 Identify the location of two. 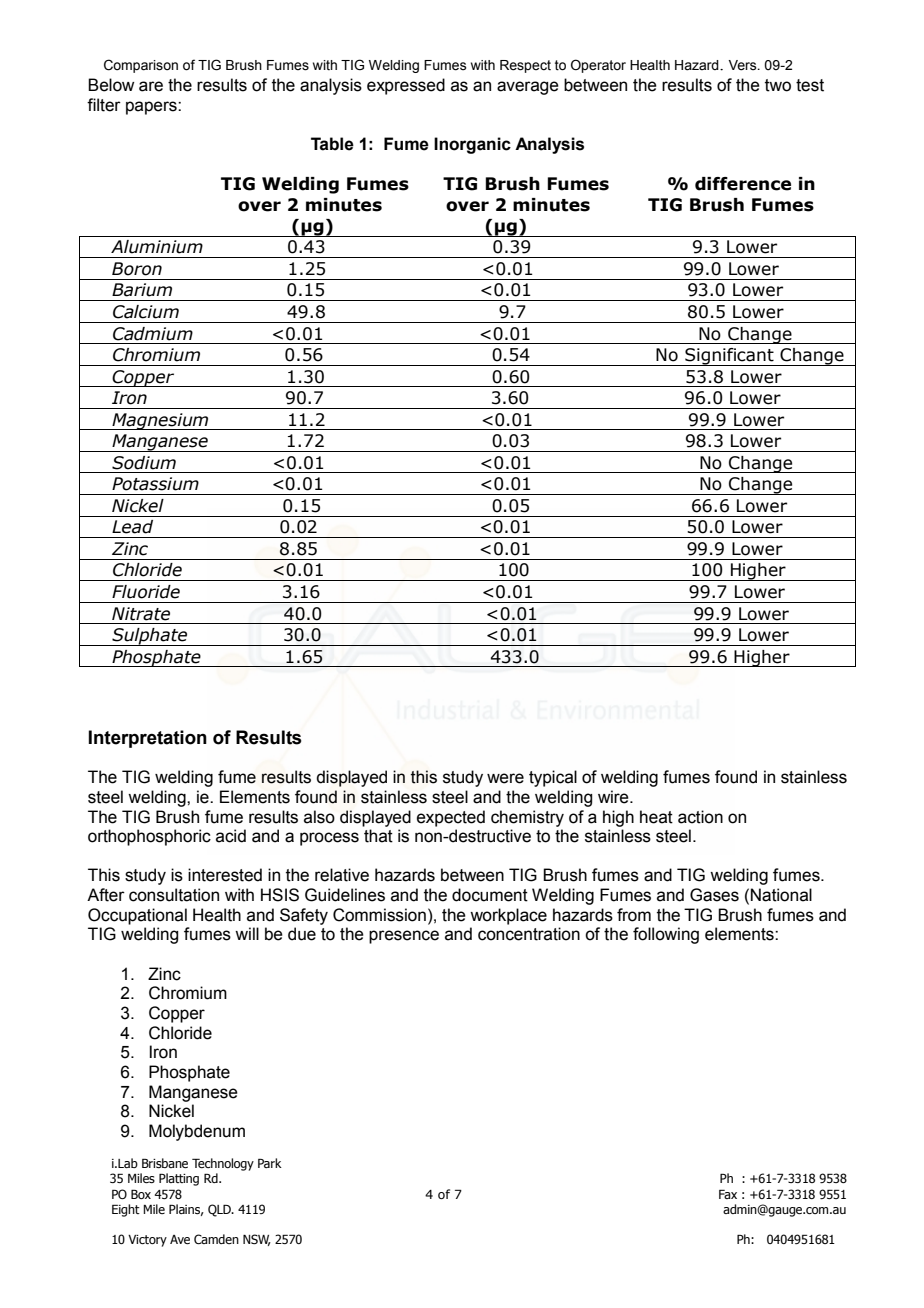
(778, 85).
